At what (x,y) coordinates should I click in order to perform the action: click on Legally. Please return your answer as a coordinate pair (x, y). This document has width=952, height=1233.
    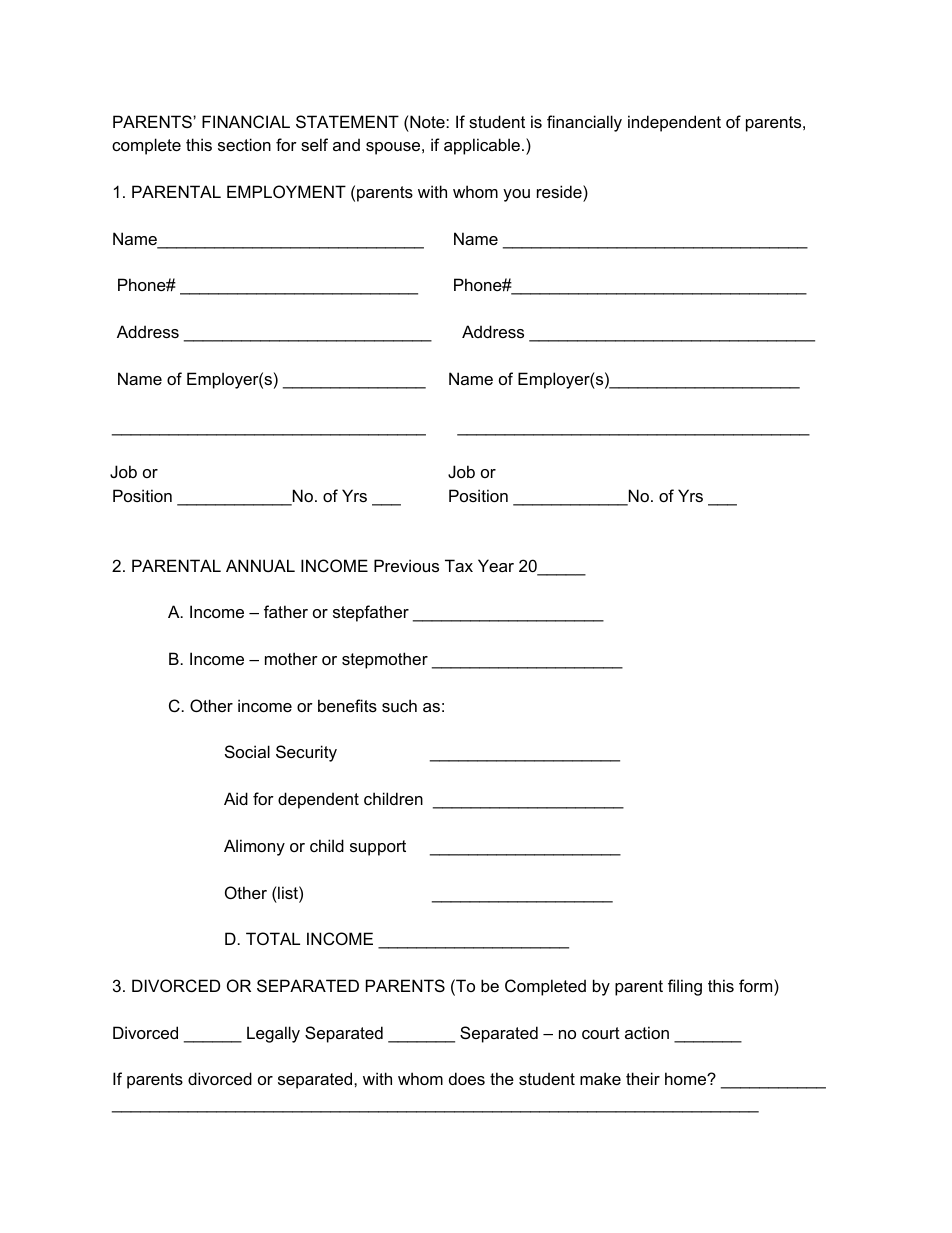
    Looking at the image, I should click on (273, 1034).
